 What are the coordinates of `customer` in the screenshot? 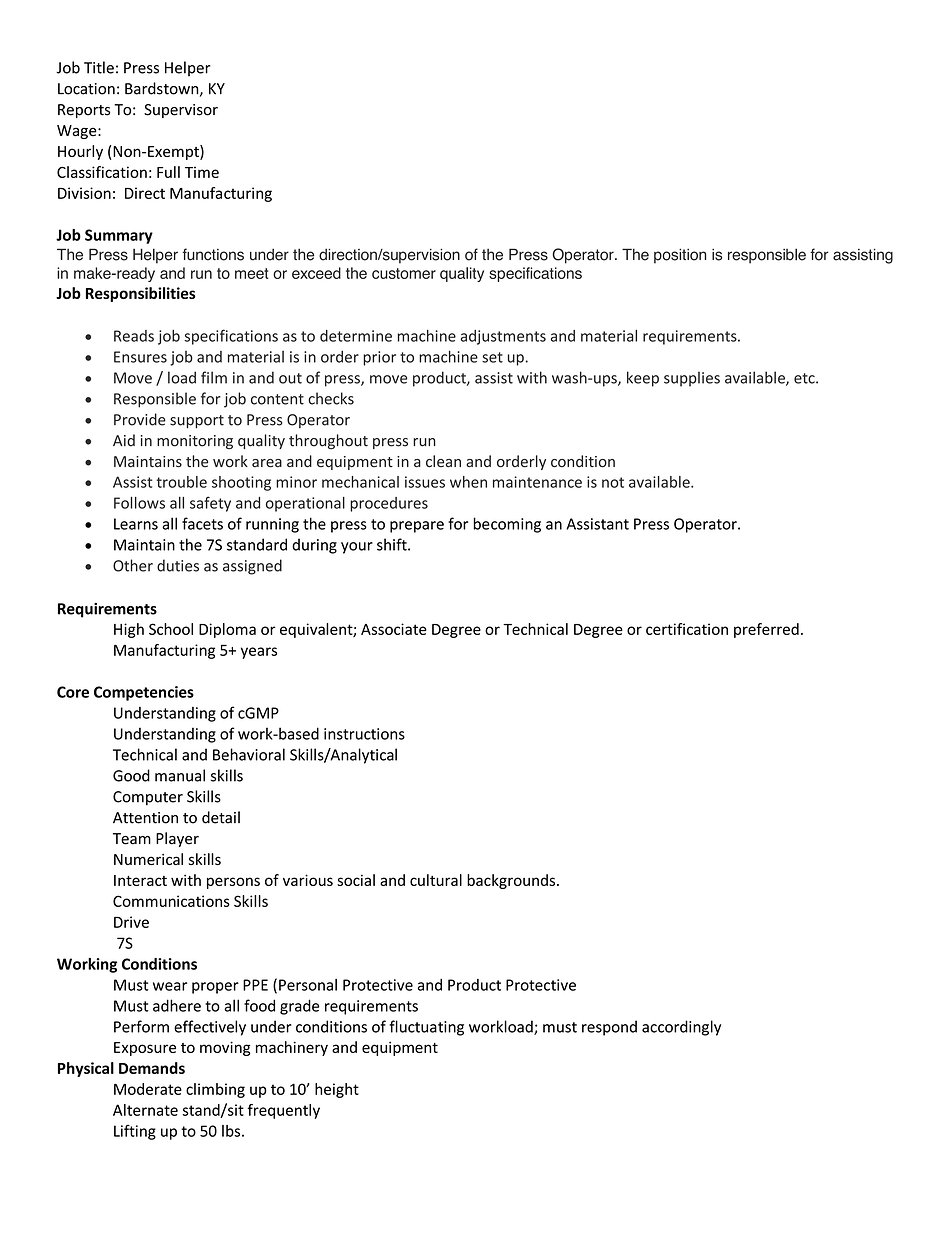 It's located at (404, 273).
